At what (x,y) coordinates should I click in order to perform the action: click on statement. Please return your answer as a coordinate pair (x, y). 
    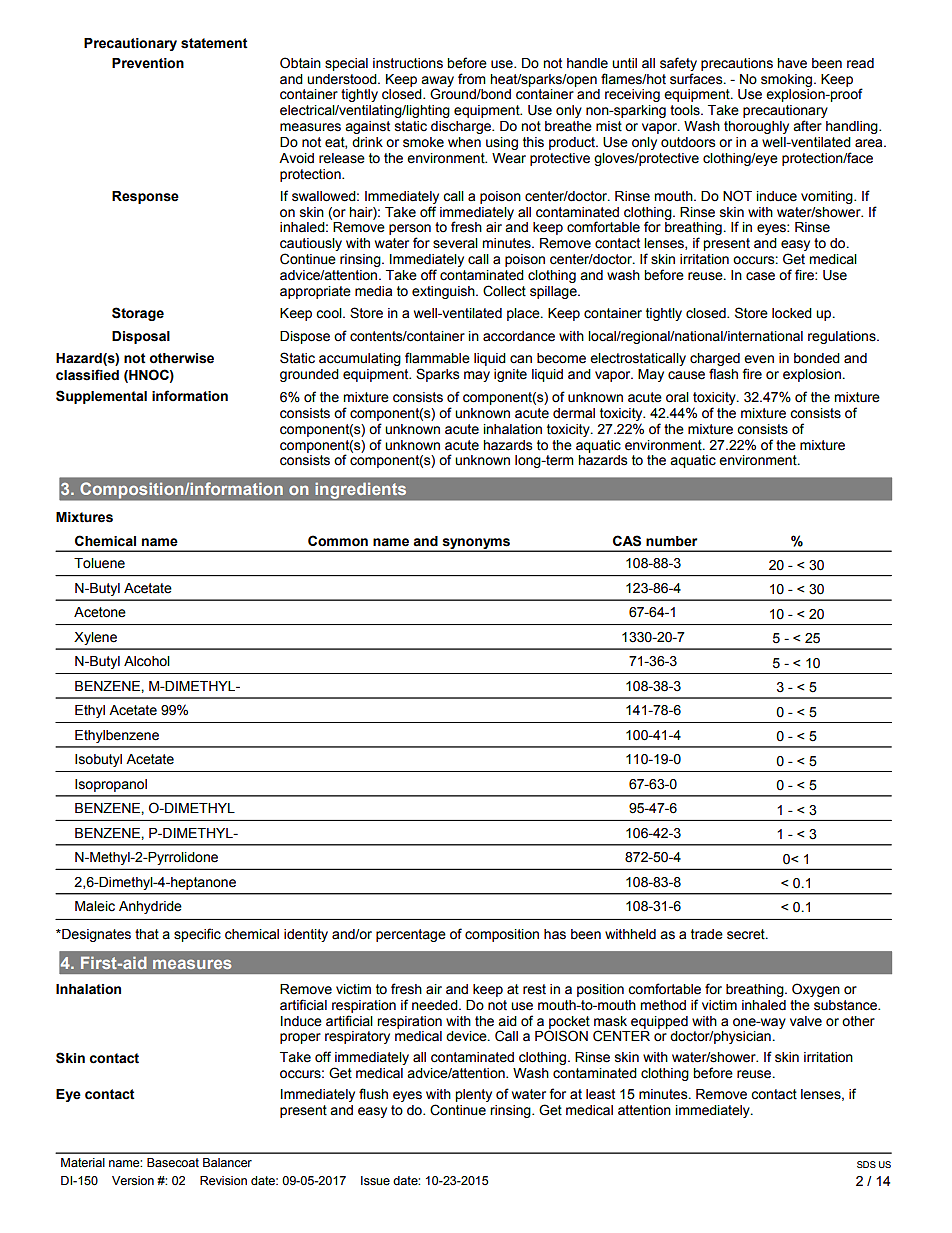
    Looking at the image, I should click on (214, 43).
